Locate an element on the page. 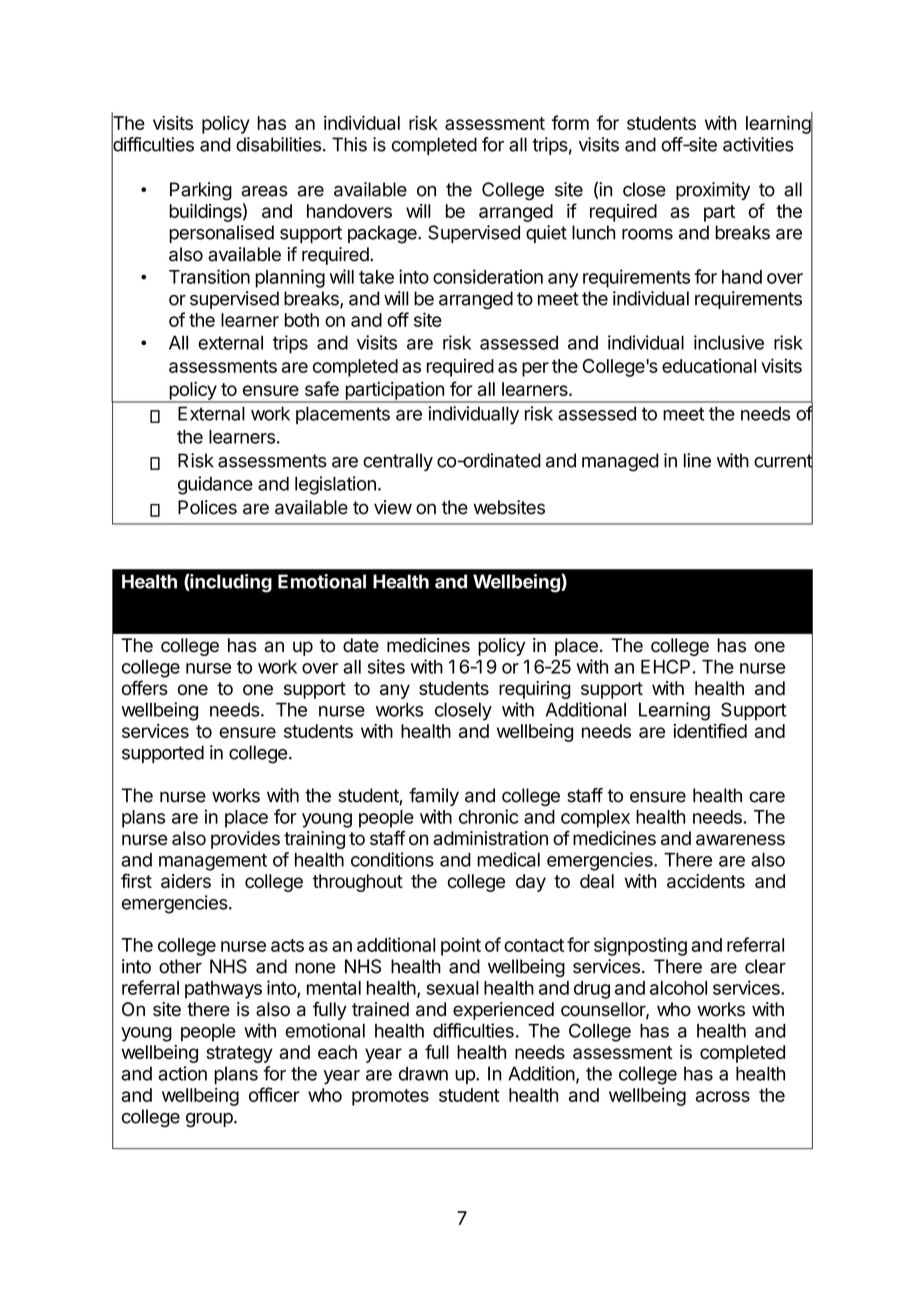  Parking is located at coordinates (201, 191).
